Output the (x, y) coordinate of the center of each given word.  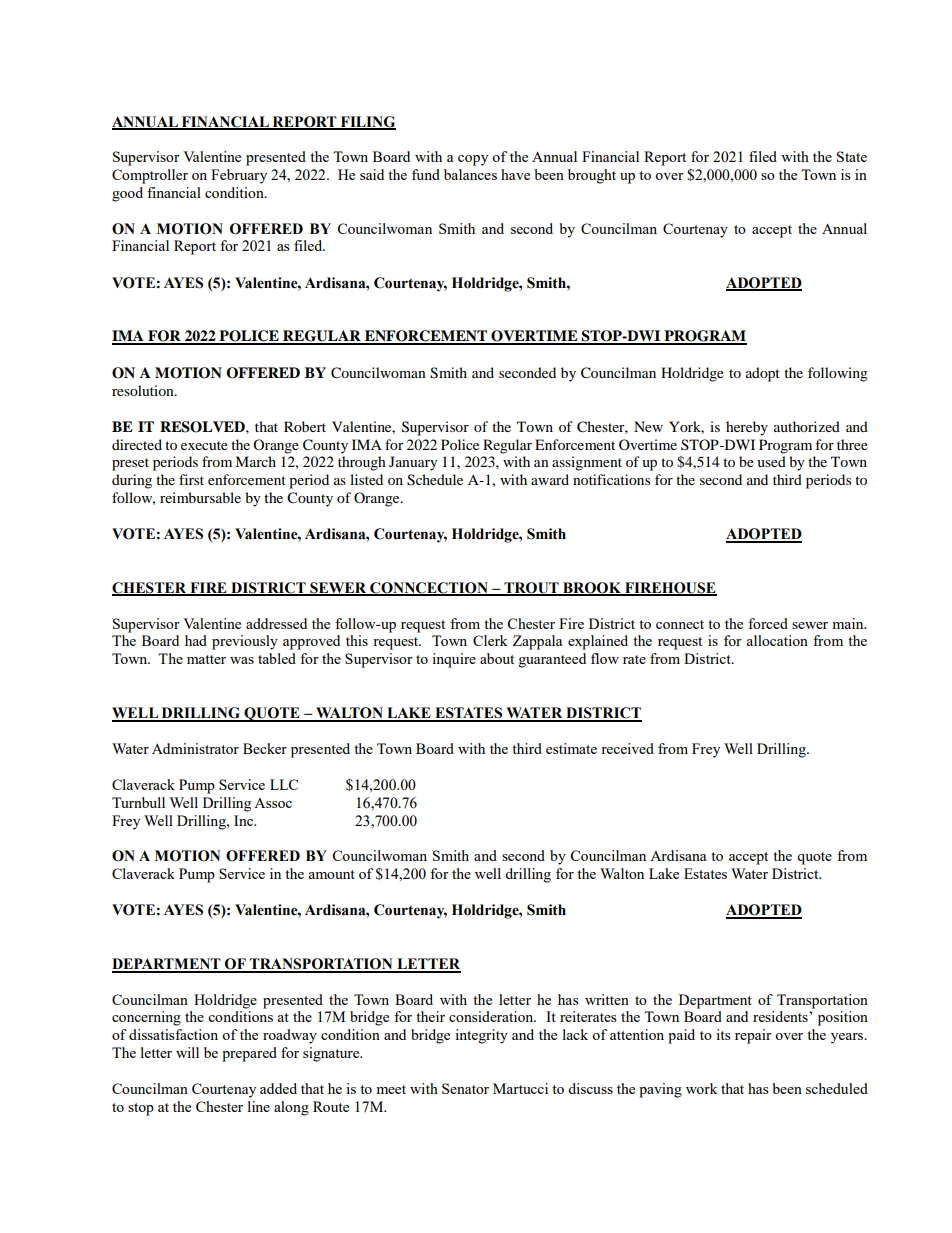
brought (592, 176)
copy (473, 160)
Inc (245, 820)
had (196, 640)
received (627, 748)
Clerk (490, 640)
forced (768, 623)
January (413, 463)
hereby (747, 428)
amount (331, 874)
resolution (144, 390)
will (187, 1052)
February (239, 176)
